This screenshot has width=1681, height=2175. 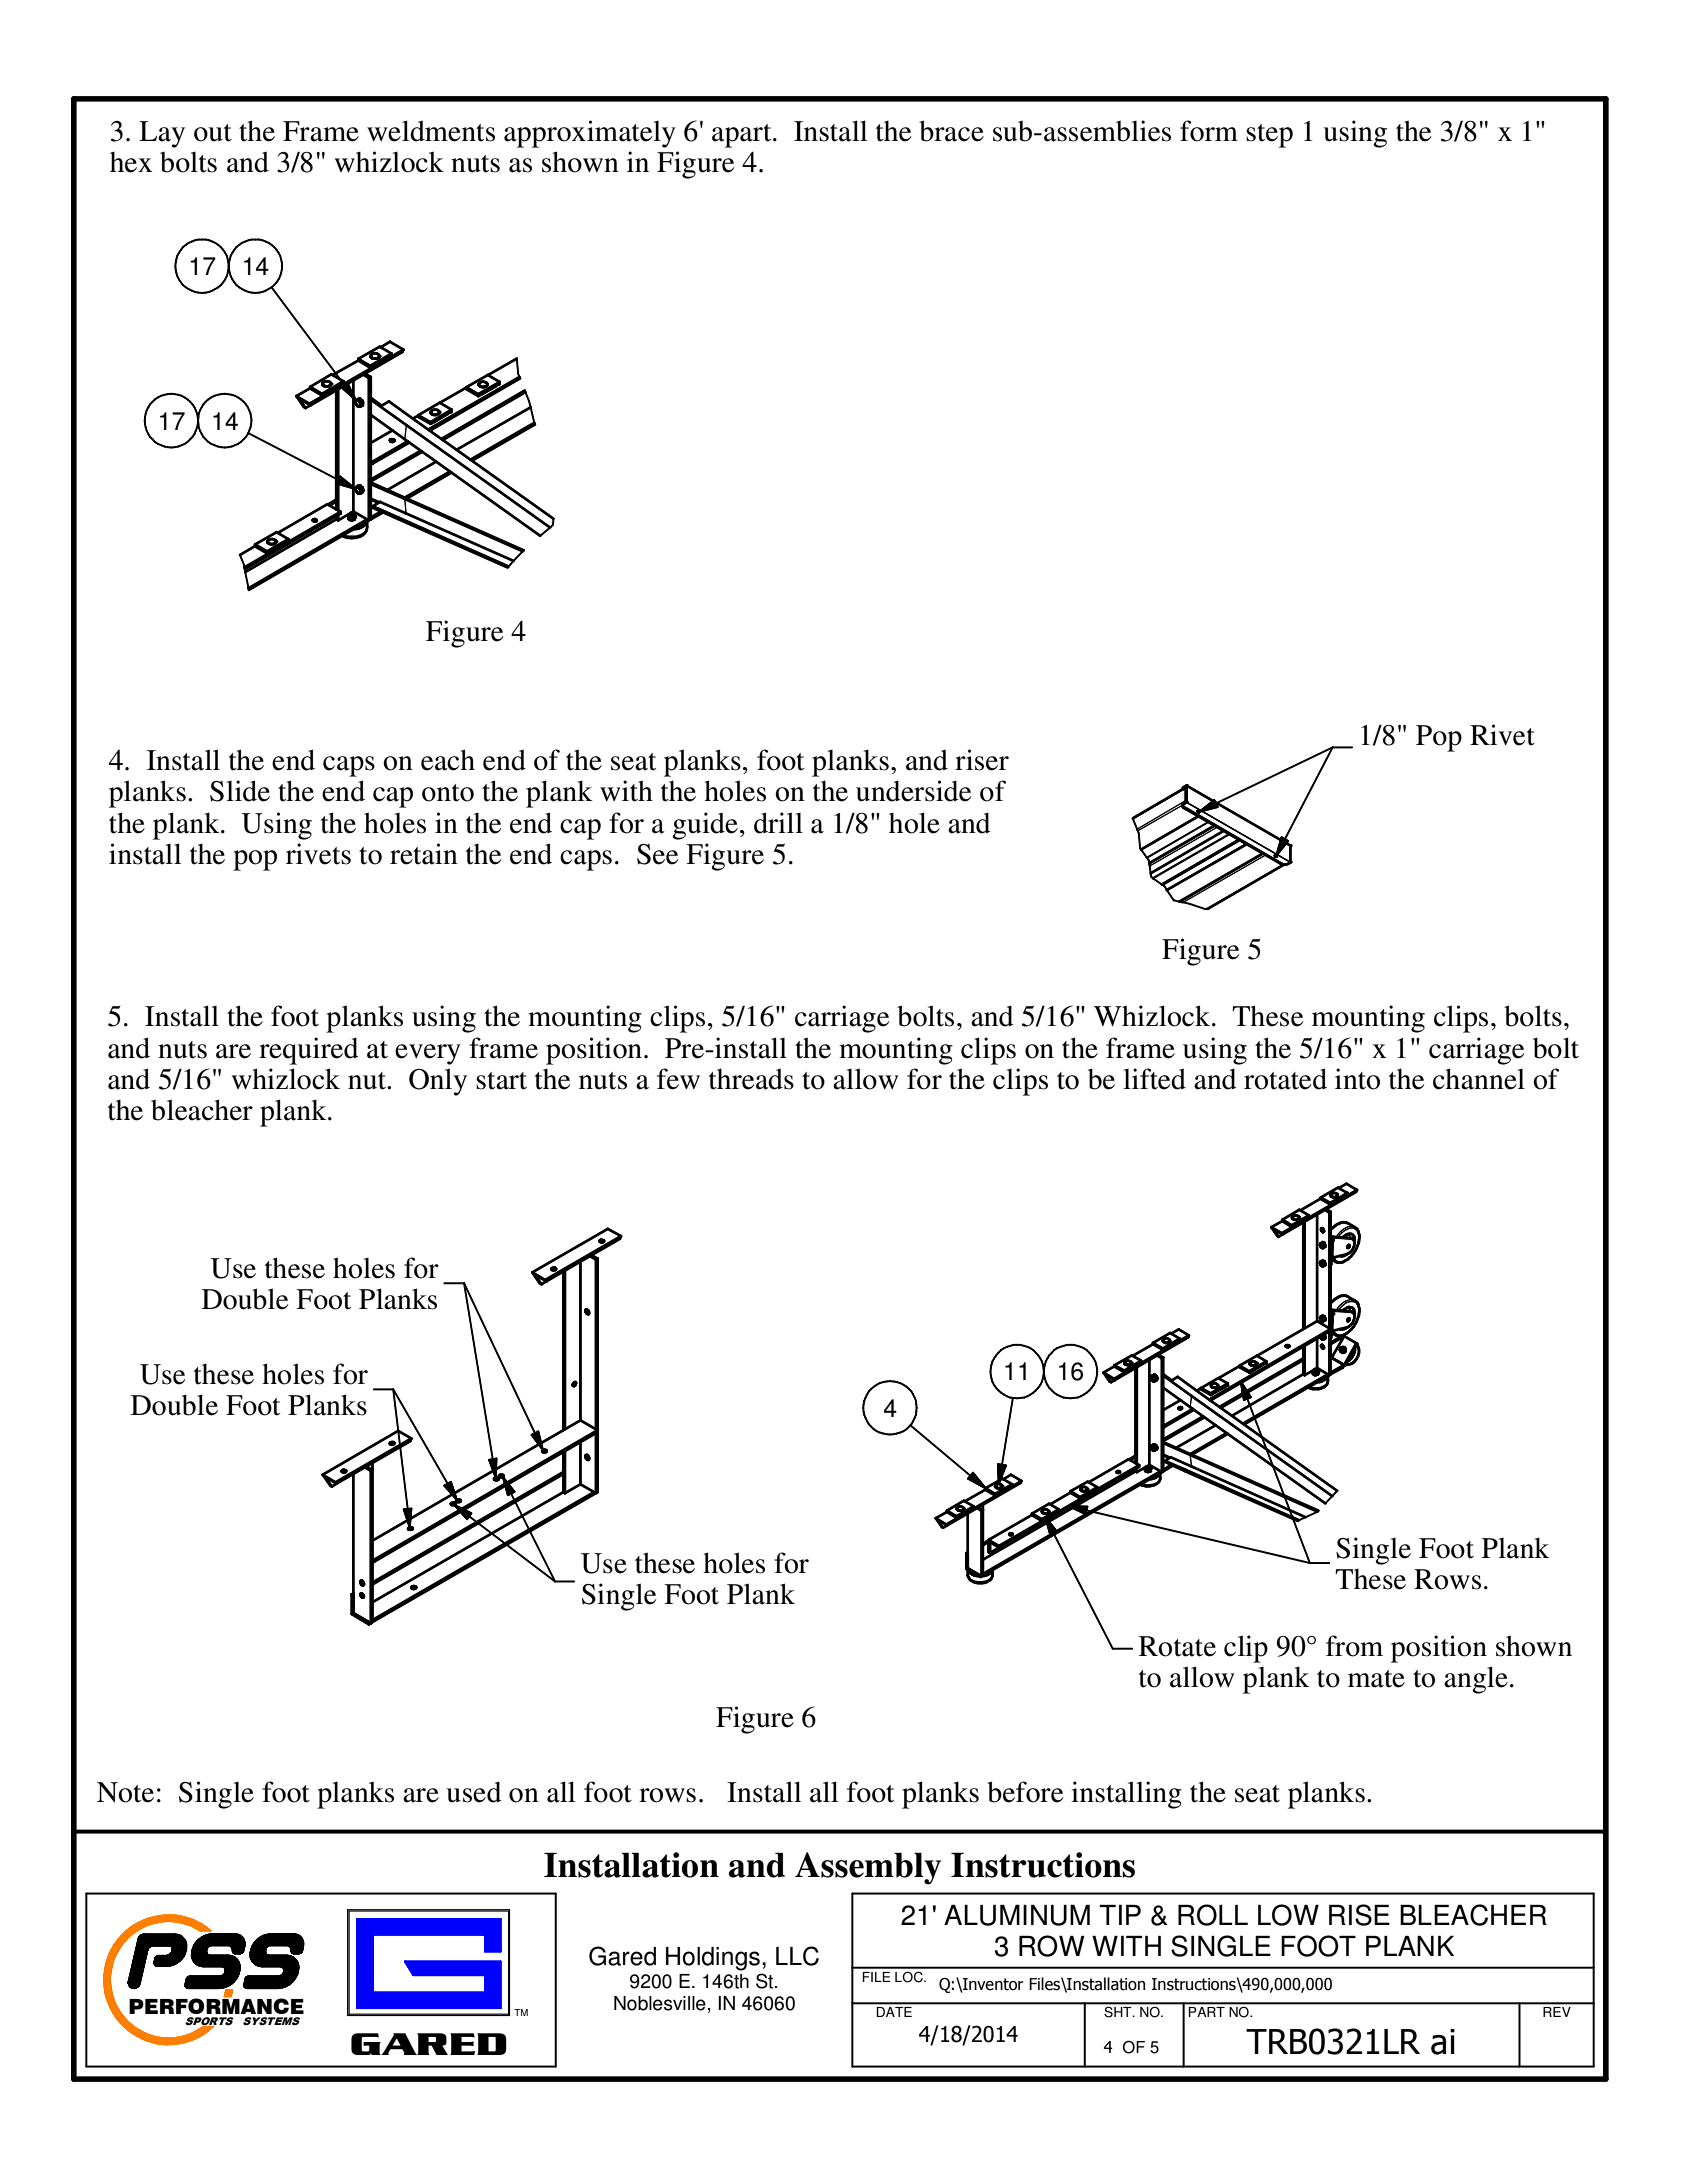 What do you see at coordinates (1357, 1079) in the screenshot?
I see `into` at bounding box center [1357, 1079].
